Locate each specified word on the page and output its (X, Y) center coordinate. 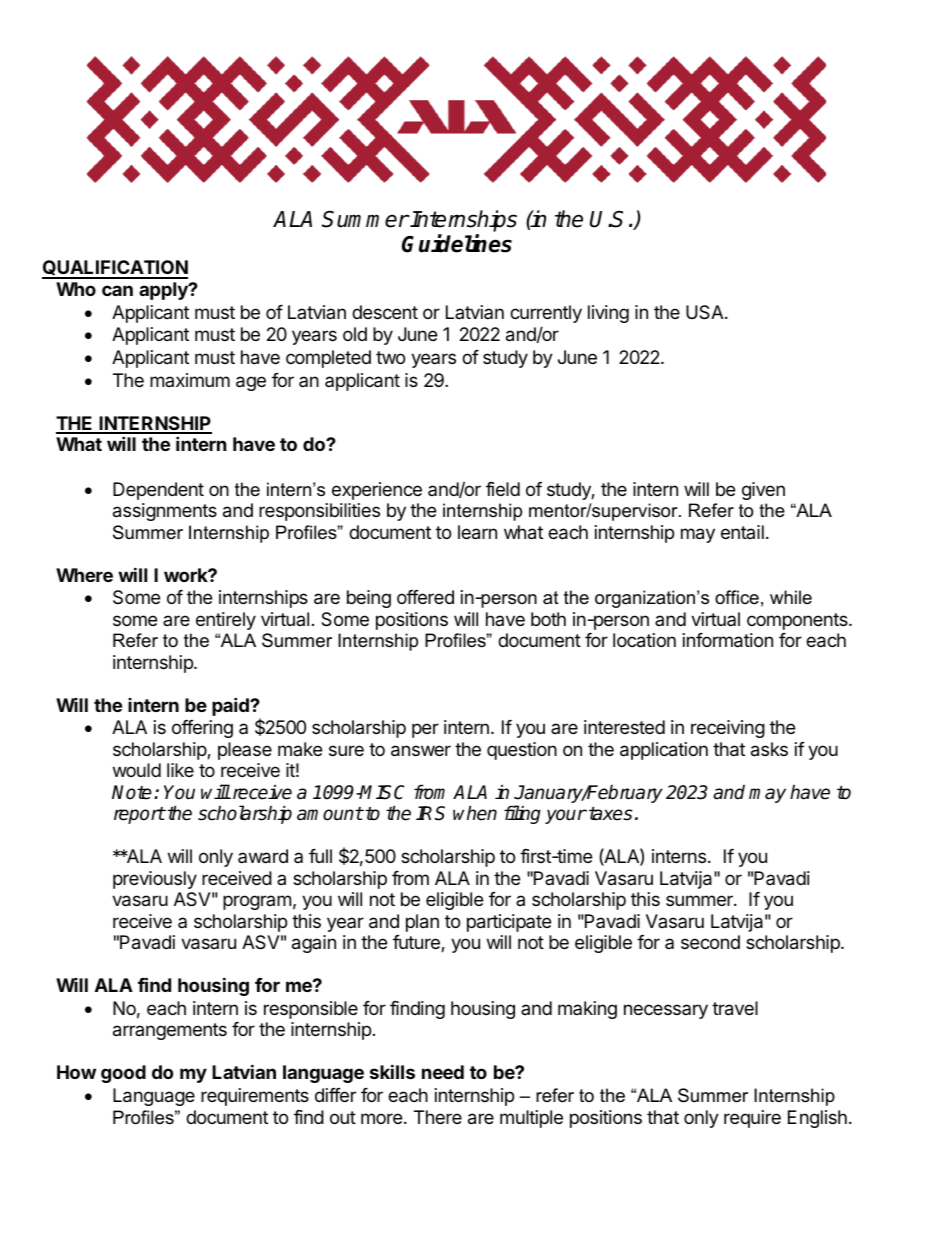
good (123, 1074)
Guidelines (457, 243)
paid (231, 706)
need (443, 1072)
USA (706, 312)
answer (421, 751)
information (728, 640)
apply (164, 291)
